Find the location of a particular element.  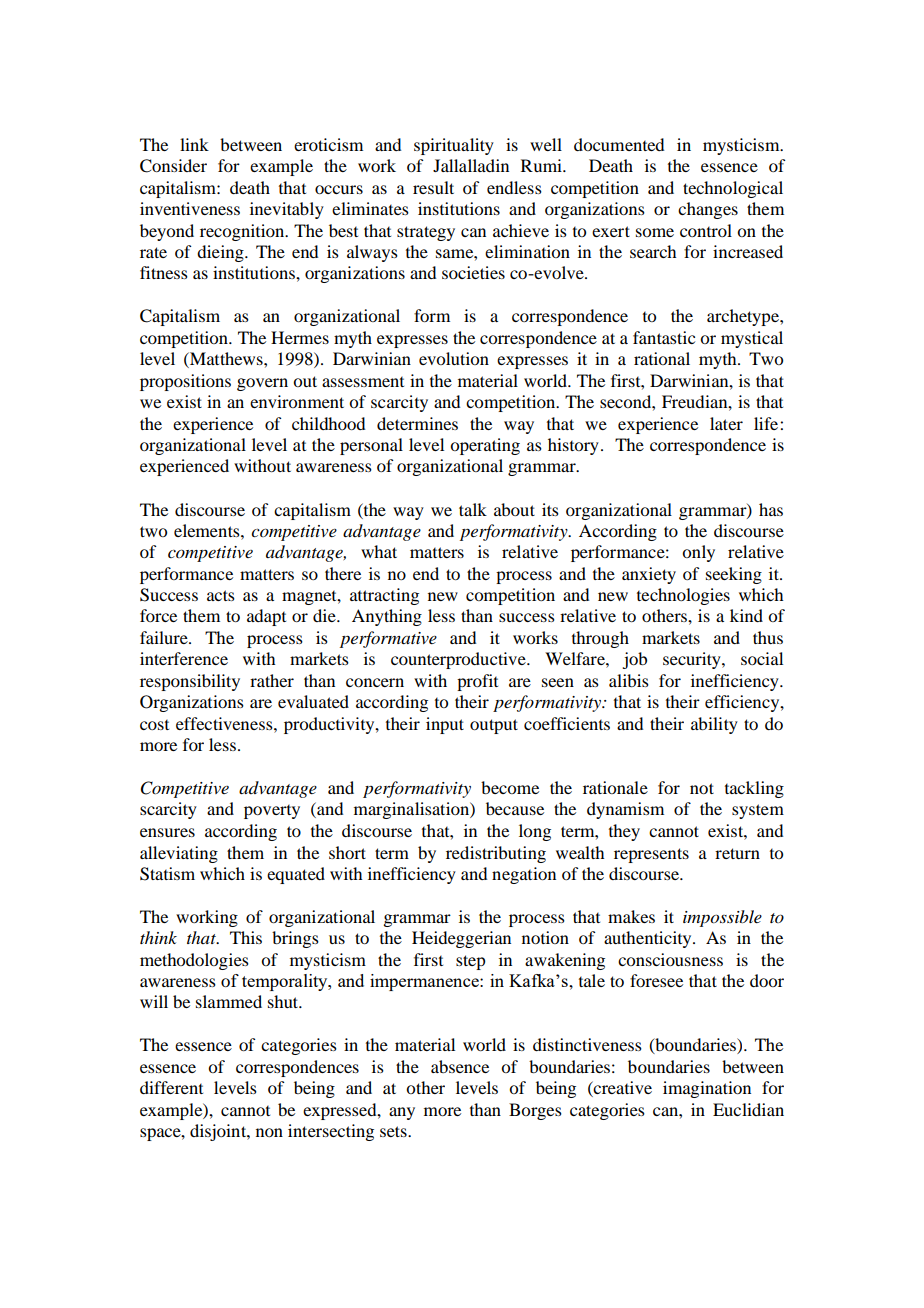

non is located at coordinates (269, 1132).
